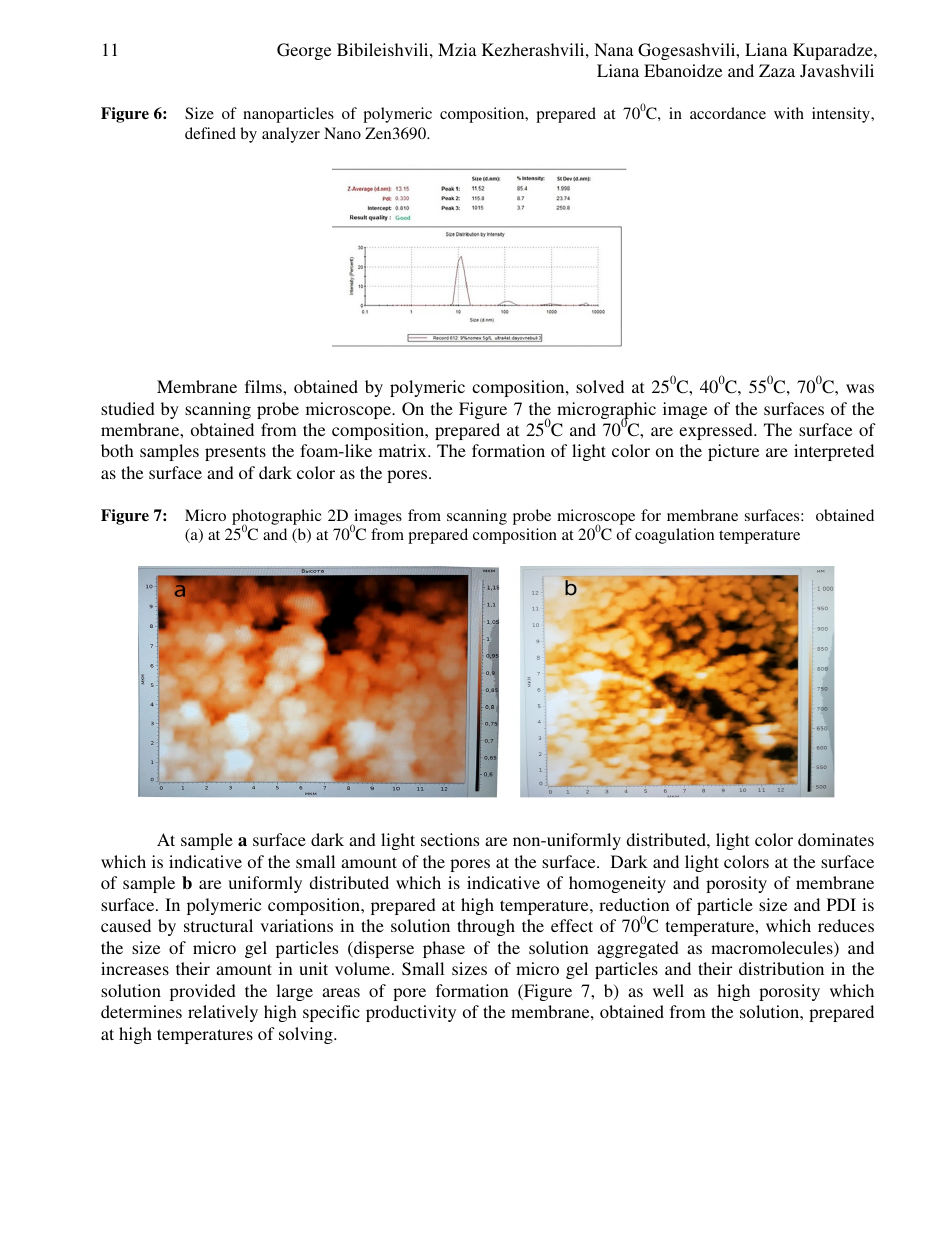 The width and height of the screenshot is (952, 1233). I want to click on relatively, so click(223, 1013).
